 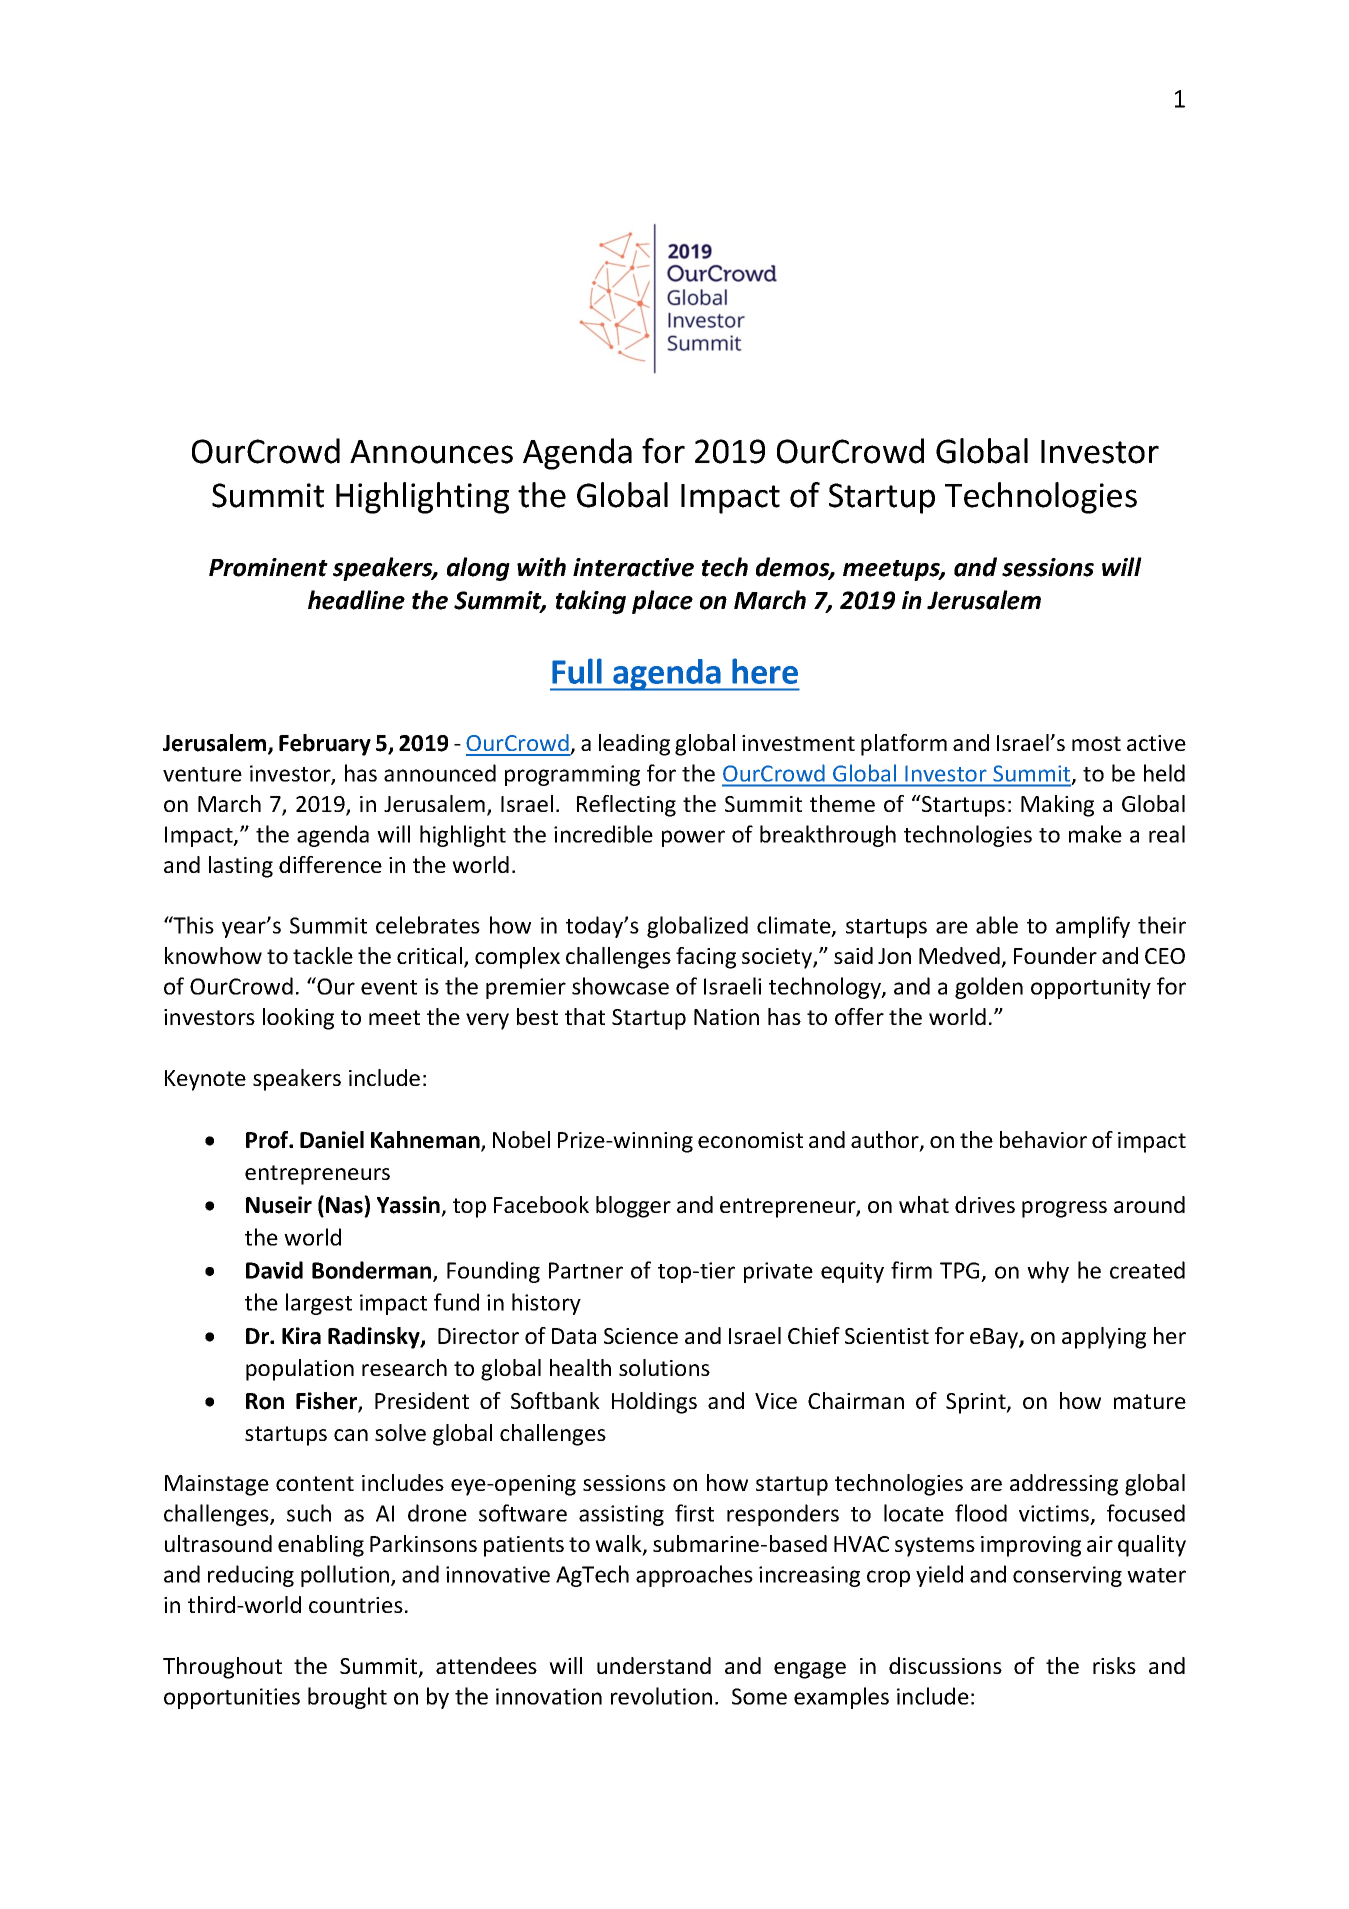 What do you see at coordinates (1114, 1665) in the screenshot?
I see `risks` at bounding box center [1114, 1665].
